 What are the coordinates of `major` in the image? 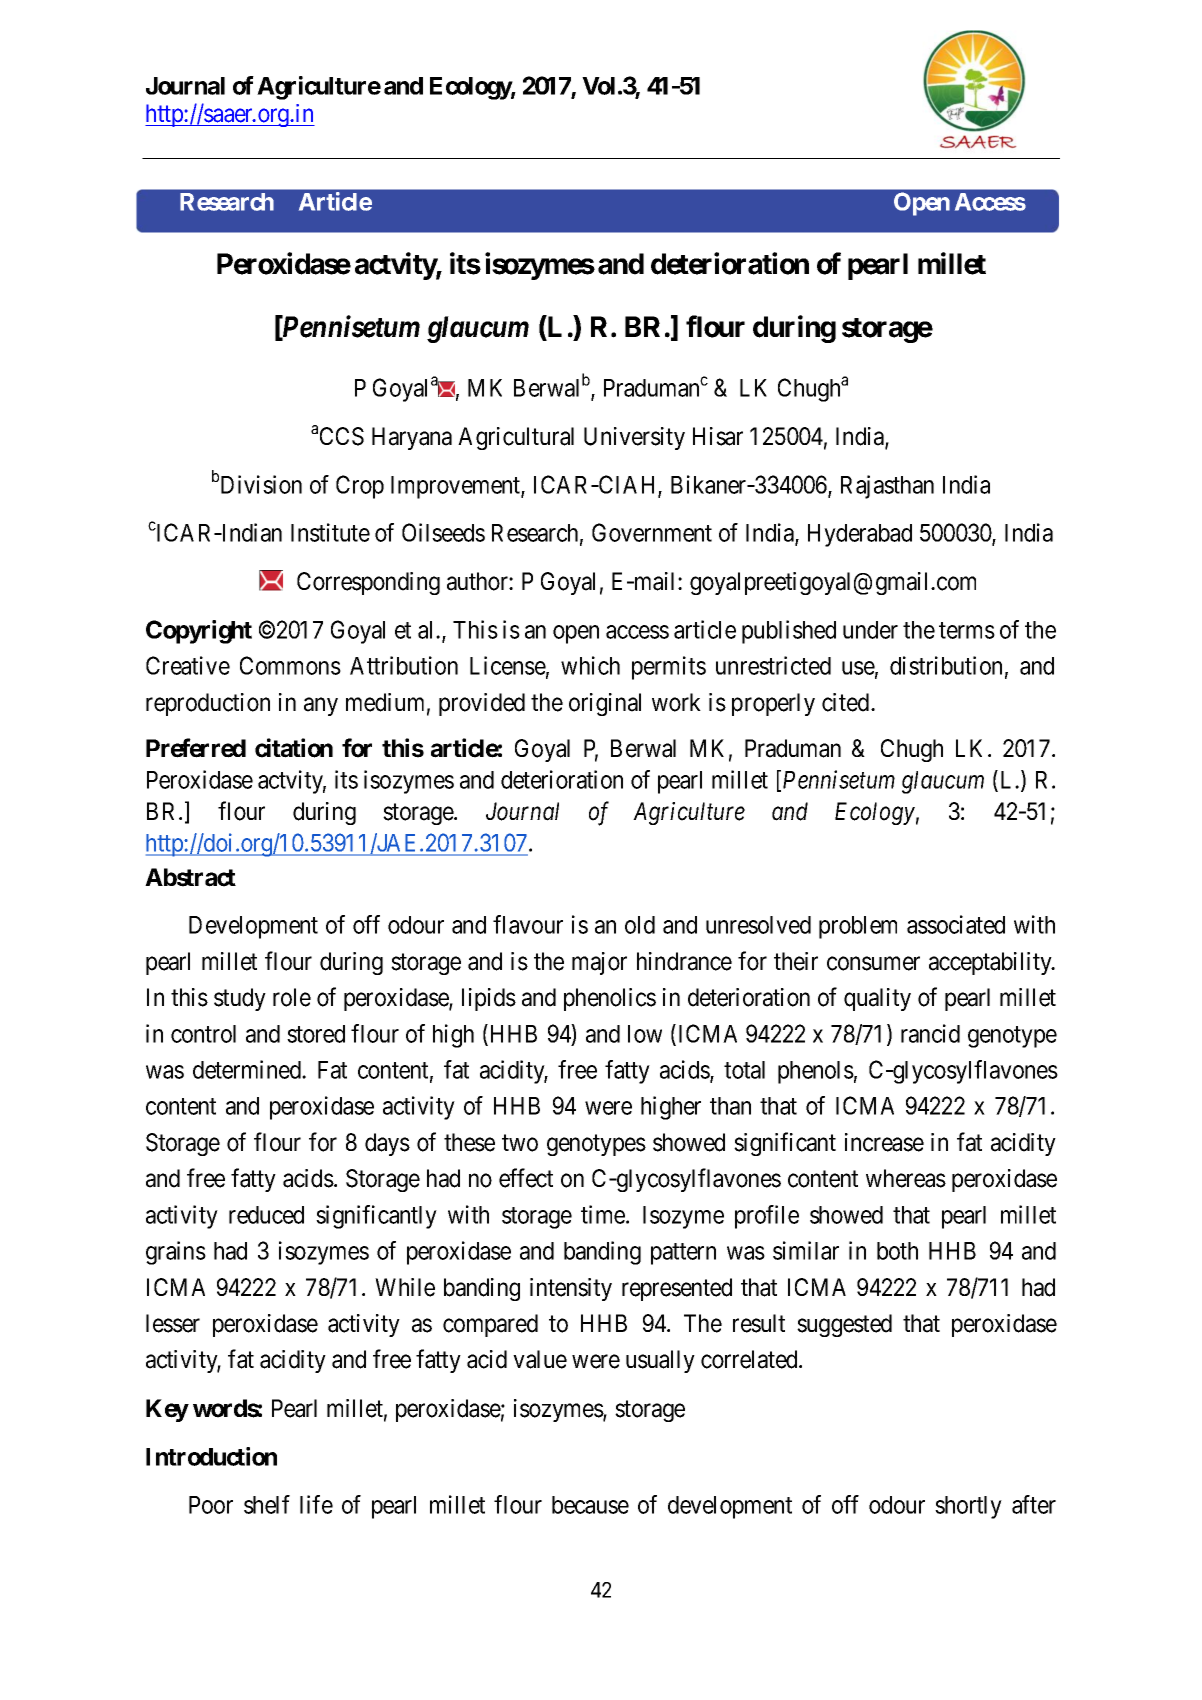 It's located at (599, 963).
